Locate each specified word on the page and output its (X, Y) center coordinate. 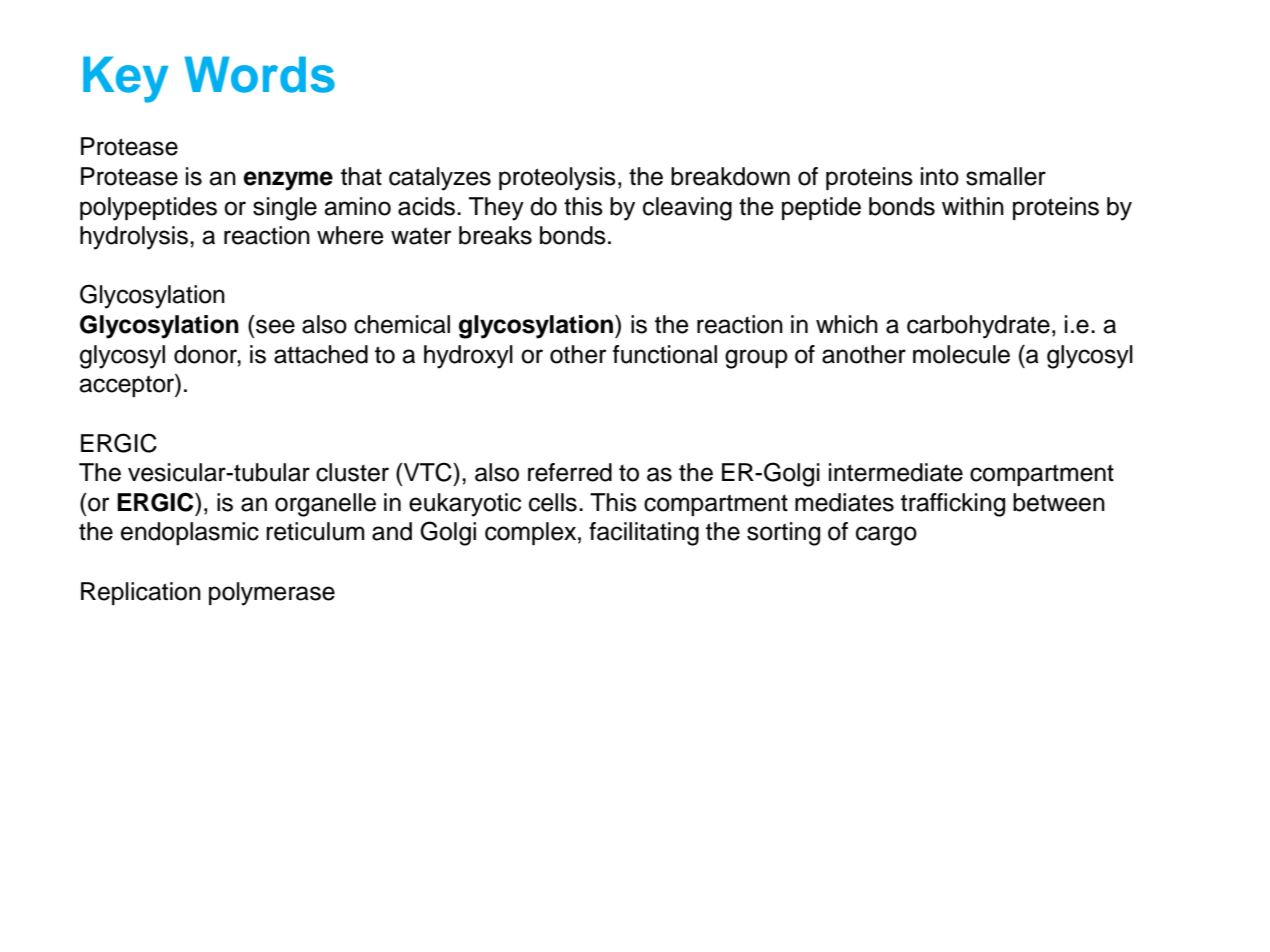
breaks (495, 235)
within (973, 206)
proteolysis (557, 179)
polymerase (272, 594)
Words (260, 74)
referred (570, 472)
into (940, 176)
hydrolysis (134, 238)
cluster (352, 472)
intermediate (896, 472)
